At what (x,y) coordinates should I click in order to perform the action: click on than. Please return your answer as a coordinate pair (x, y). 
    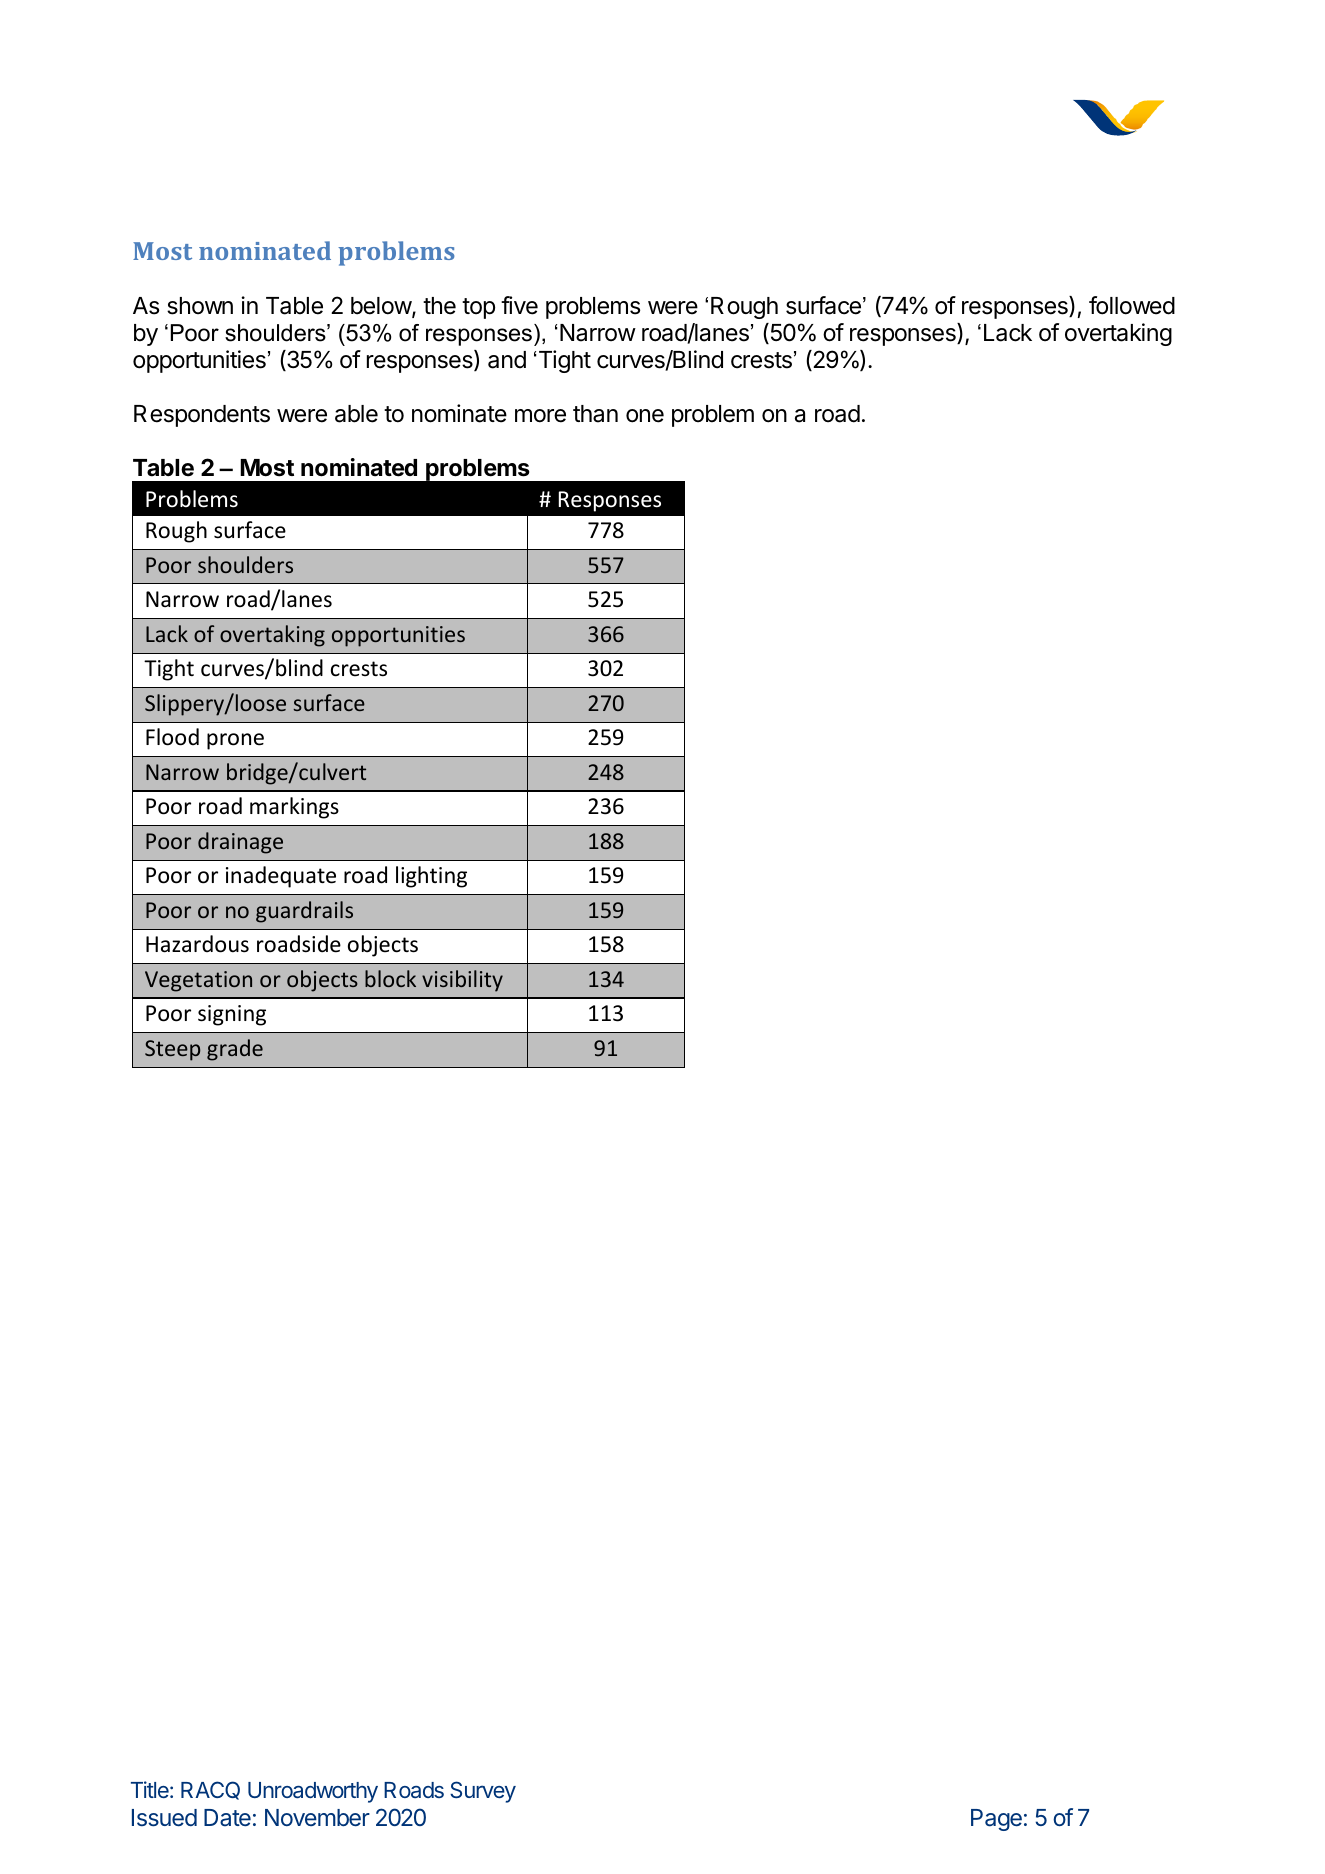
    Looking at the image, I should click on (595, 414).
